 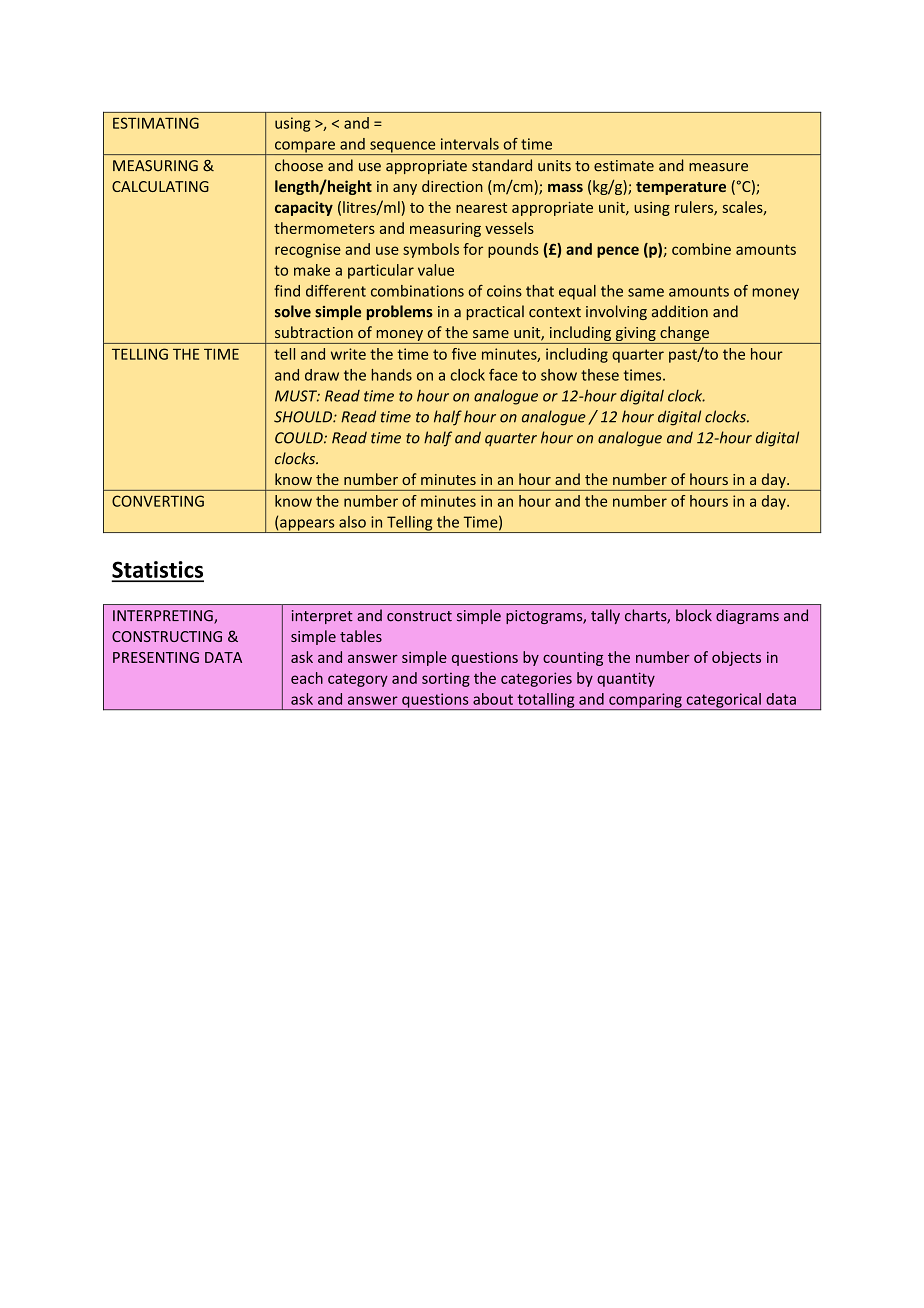 What do you see at coordinates (470, 144) in the screenshot?
I see `intervals` at bounding box center [470, 144].
